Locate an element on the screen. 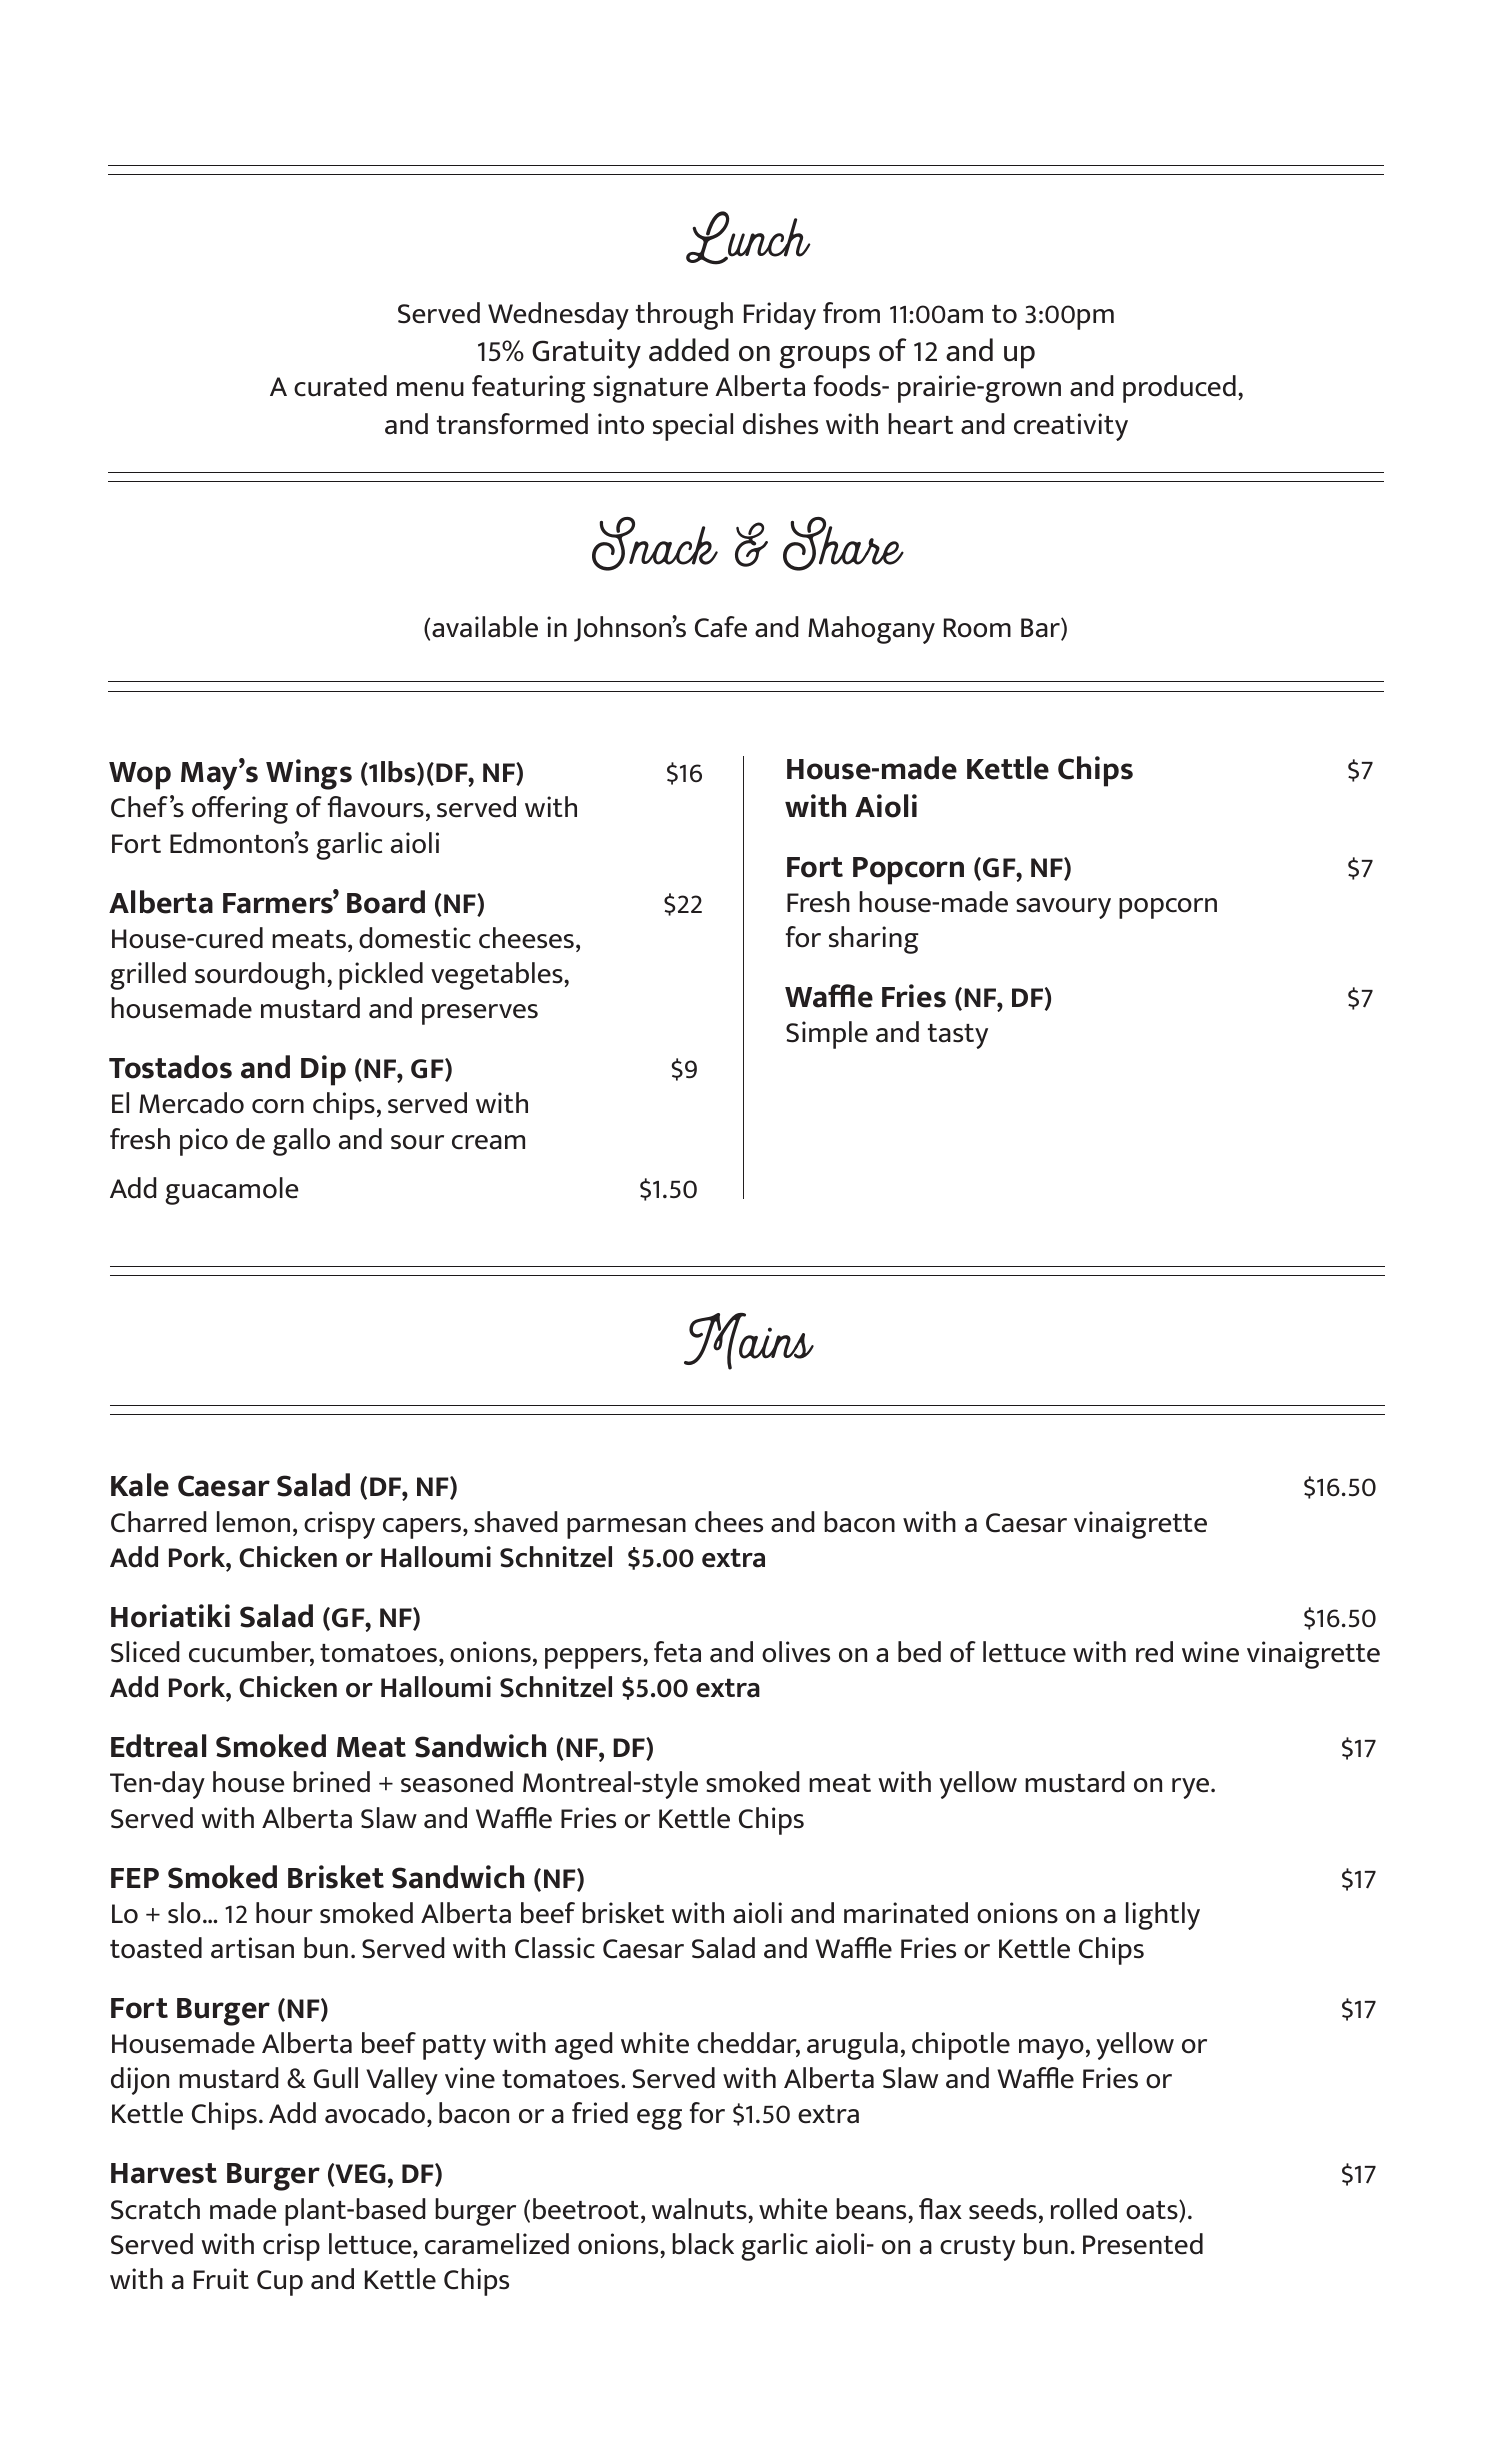  tasty is located at coordinates (958, 1036).
